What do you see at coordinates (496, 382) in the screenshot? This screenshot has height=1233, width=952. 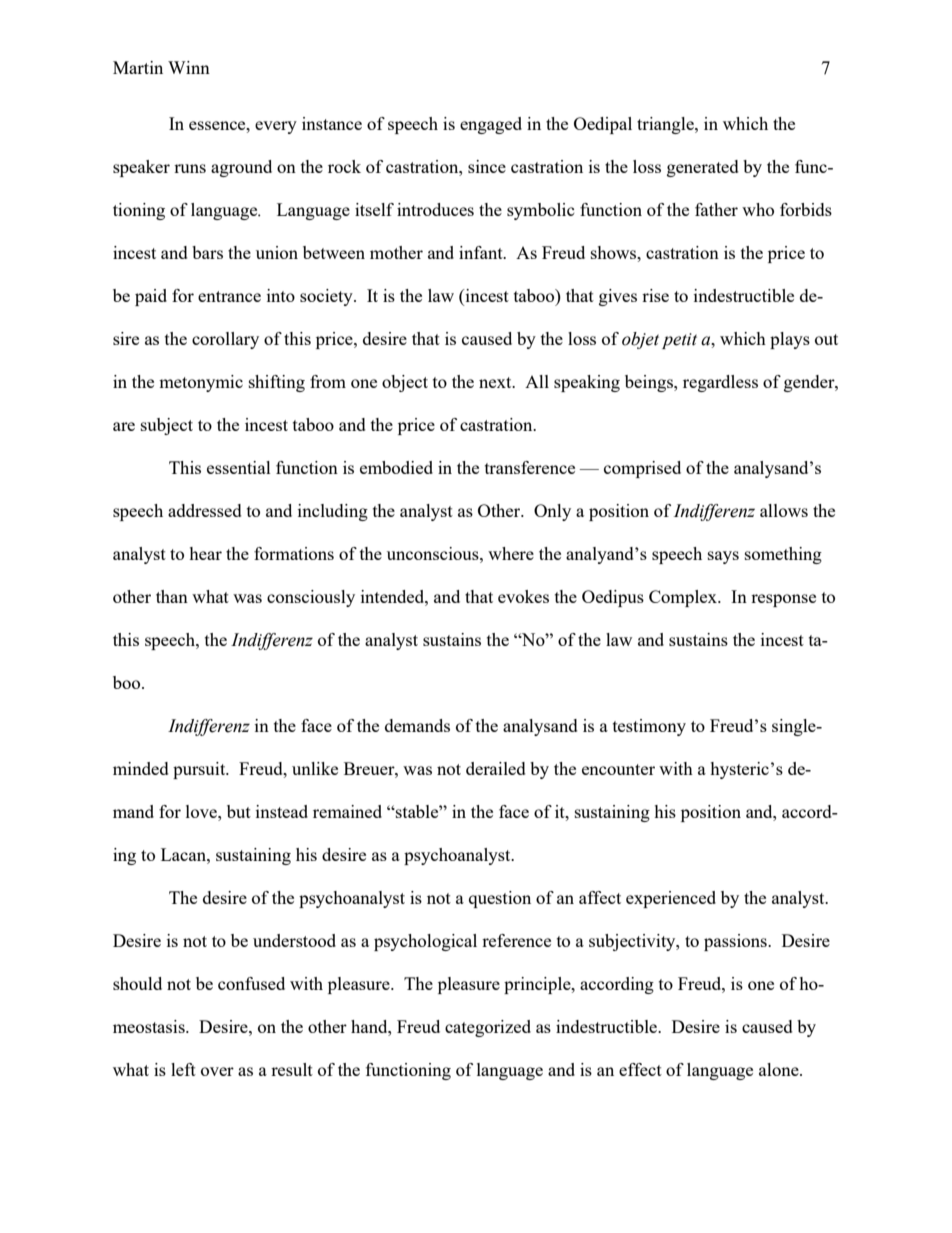 I see `next` at bounding box center [496, 382].
